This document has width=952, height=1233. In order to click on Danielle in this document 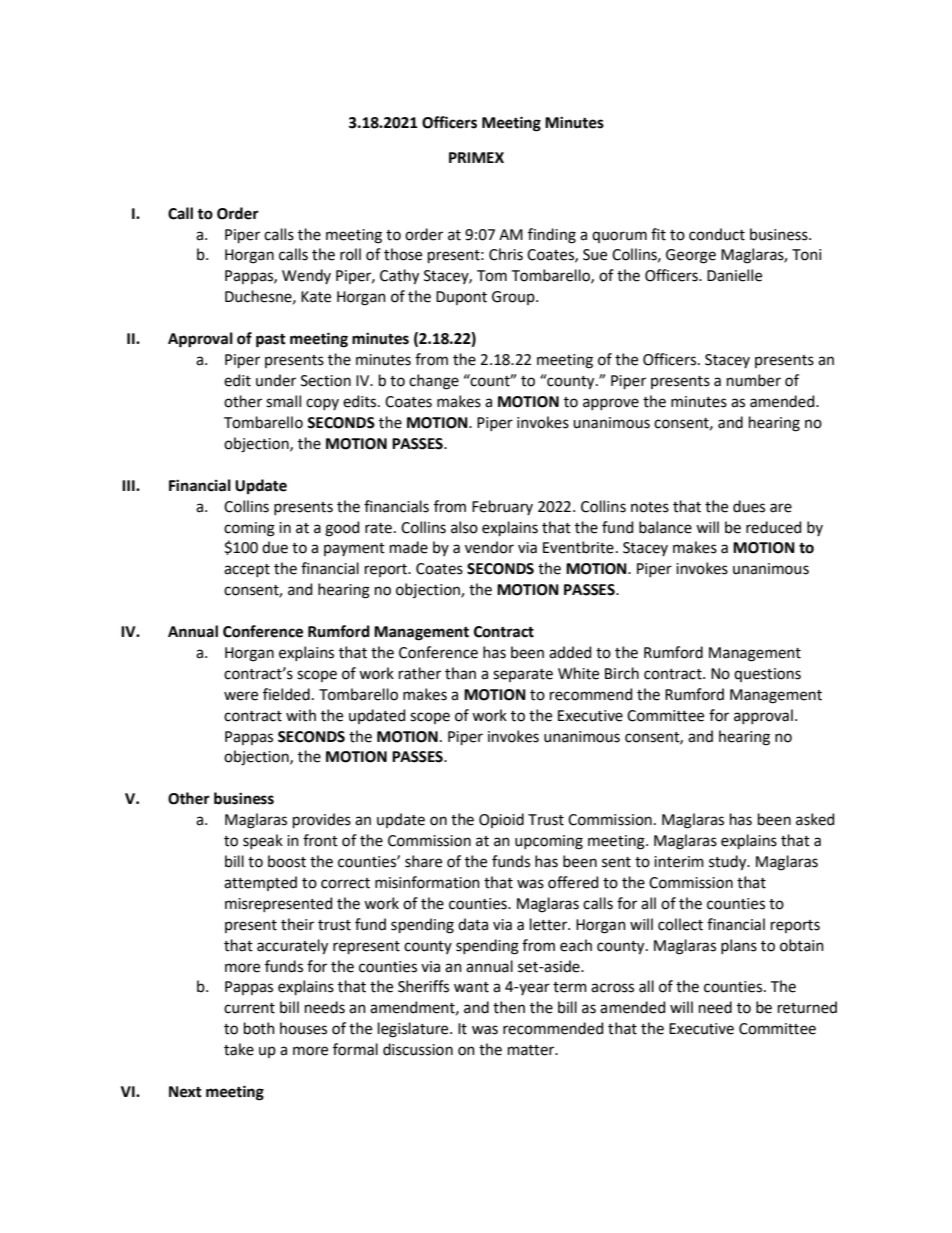, I will do `click(734, 275)`.
